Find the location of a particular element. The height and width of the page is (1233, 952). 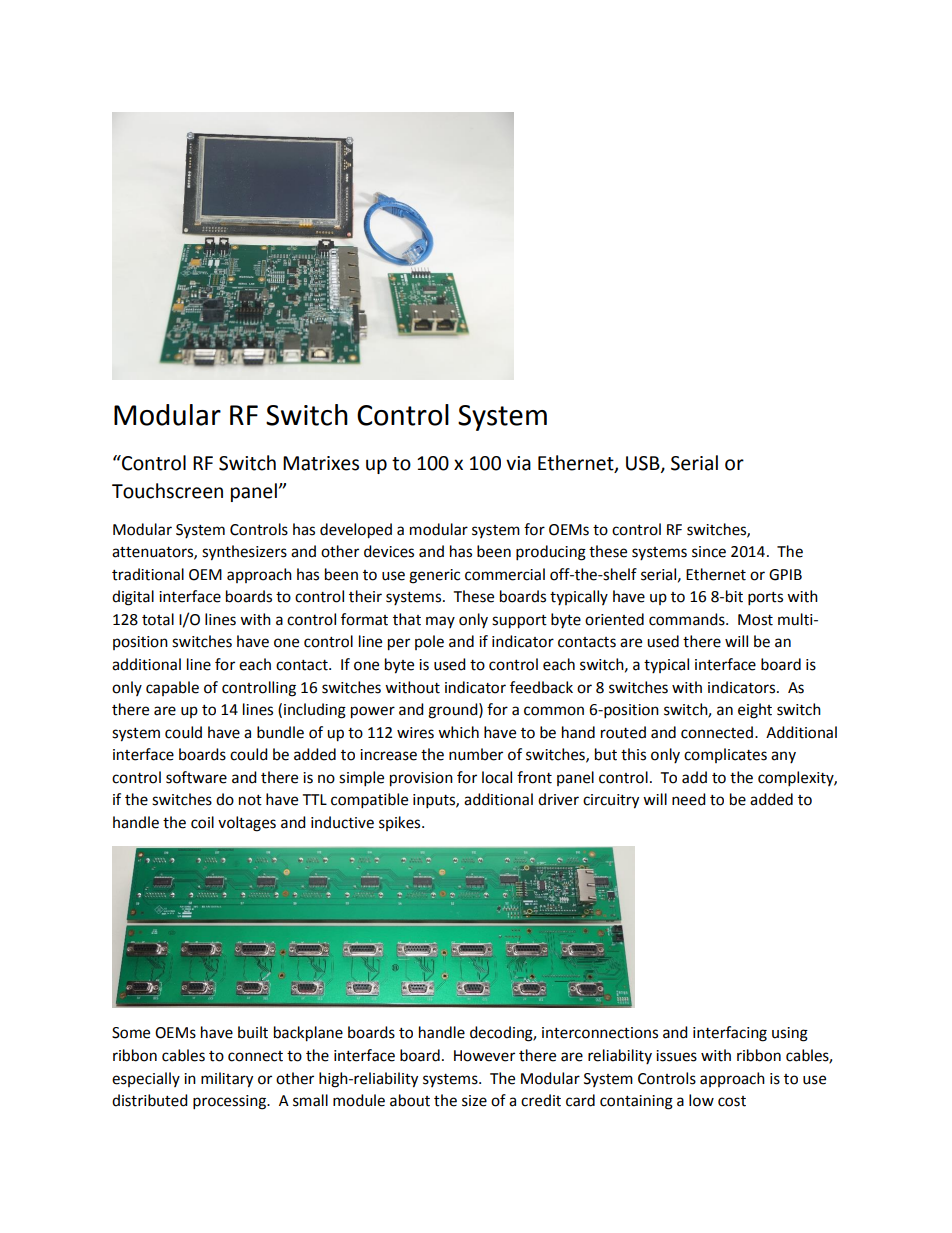

military is located at coordinates (227, 1080).
